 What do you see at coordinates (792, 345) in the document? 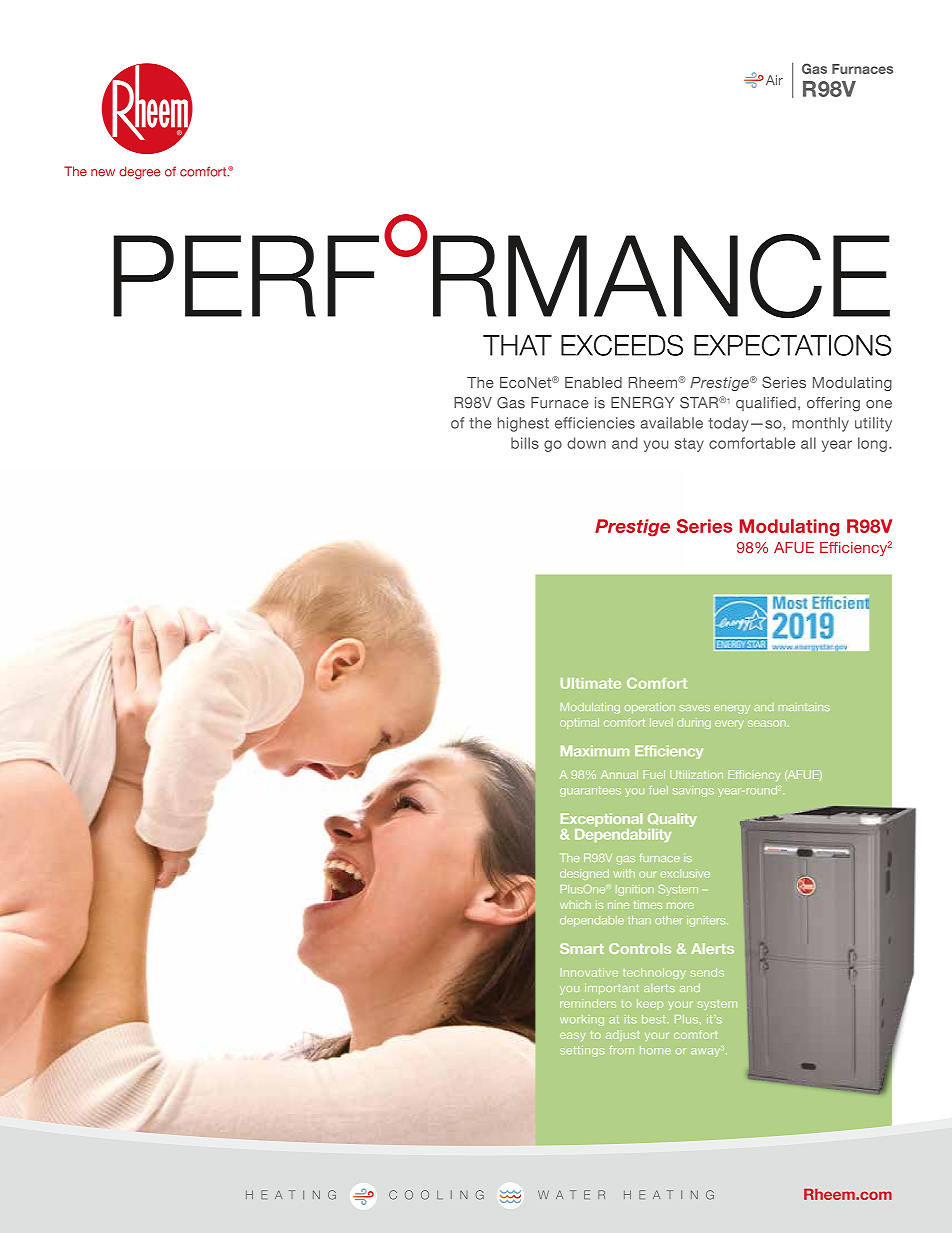
I see `EXPECTATIONS` at bounding box center [792, 345].
